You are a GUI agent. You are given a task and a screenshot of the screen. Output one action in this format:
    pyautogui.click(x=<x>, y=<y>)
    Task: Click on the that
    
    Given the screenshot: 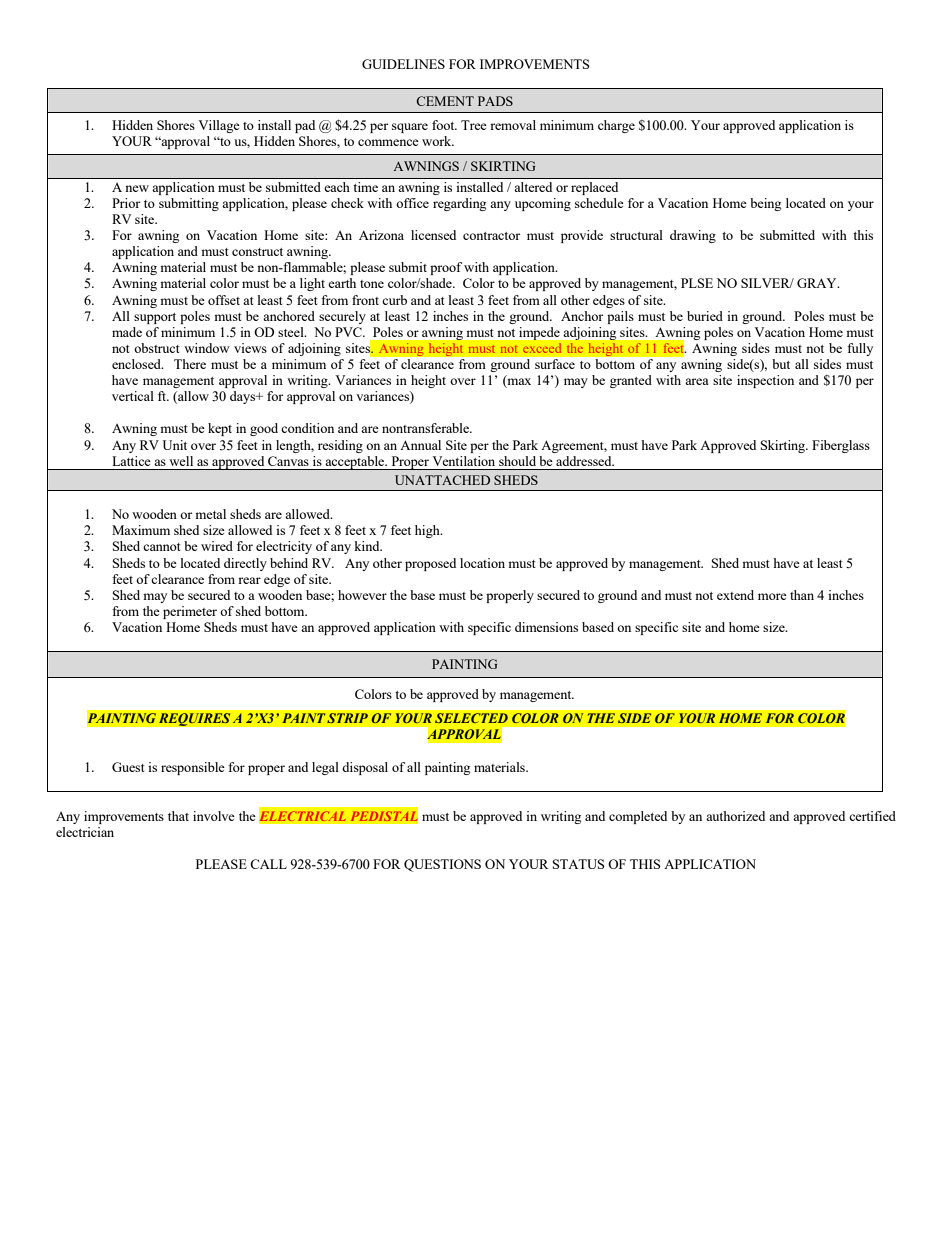 What is the action you would take?
    pyautogui.click(x=178, y=816)
